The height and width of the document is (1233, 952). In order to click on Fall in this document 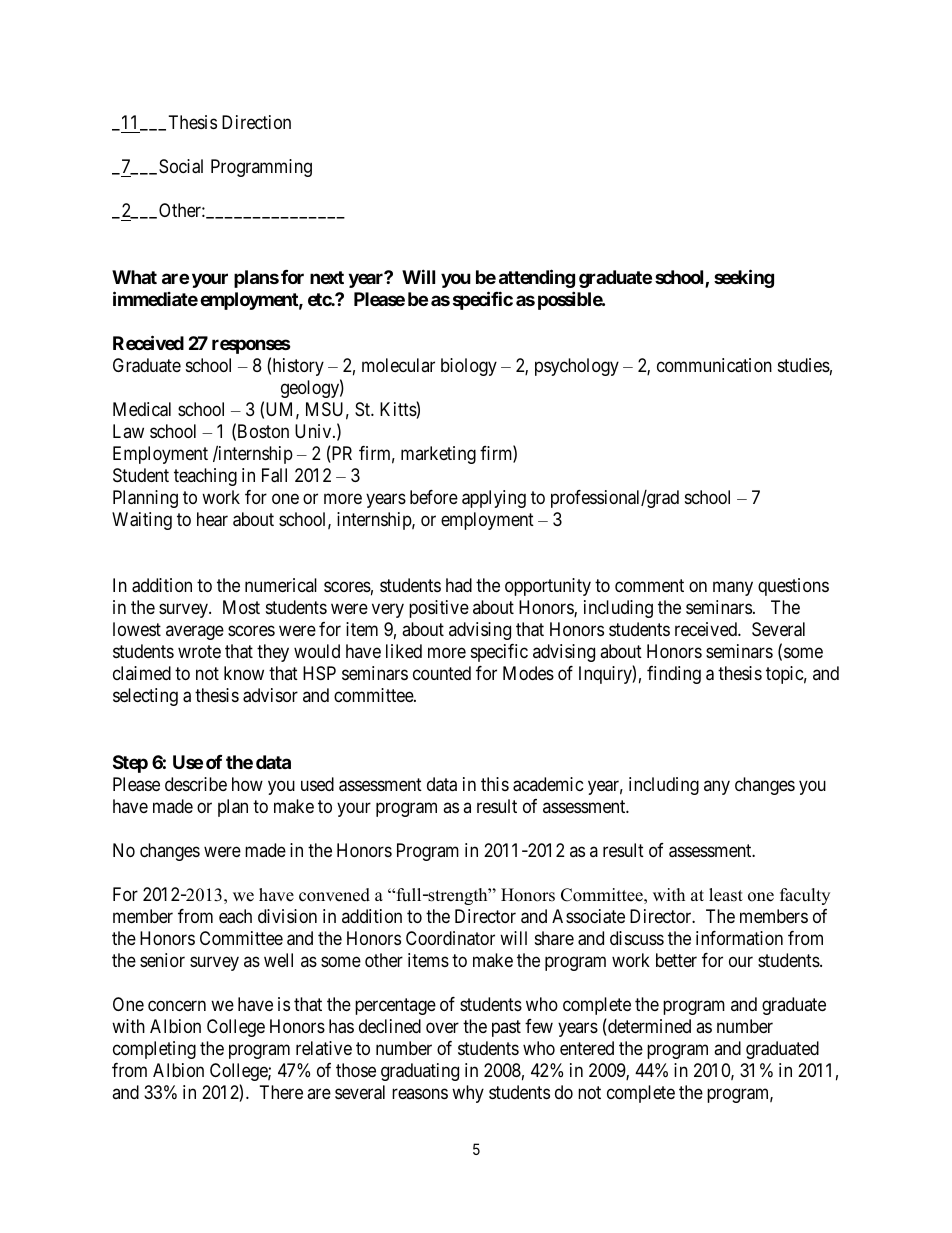, I will do `click(274, 475)`.
